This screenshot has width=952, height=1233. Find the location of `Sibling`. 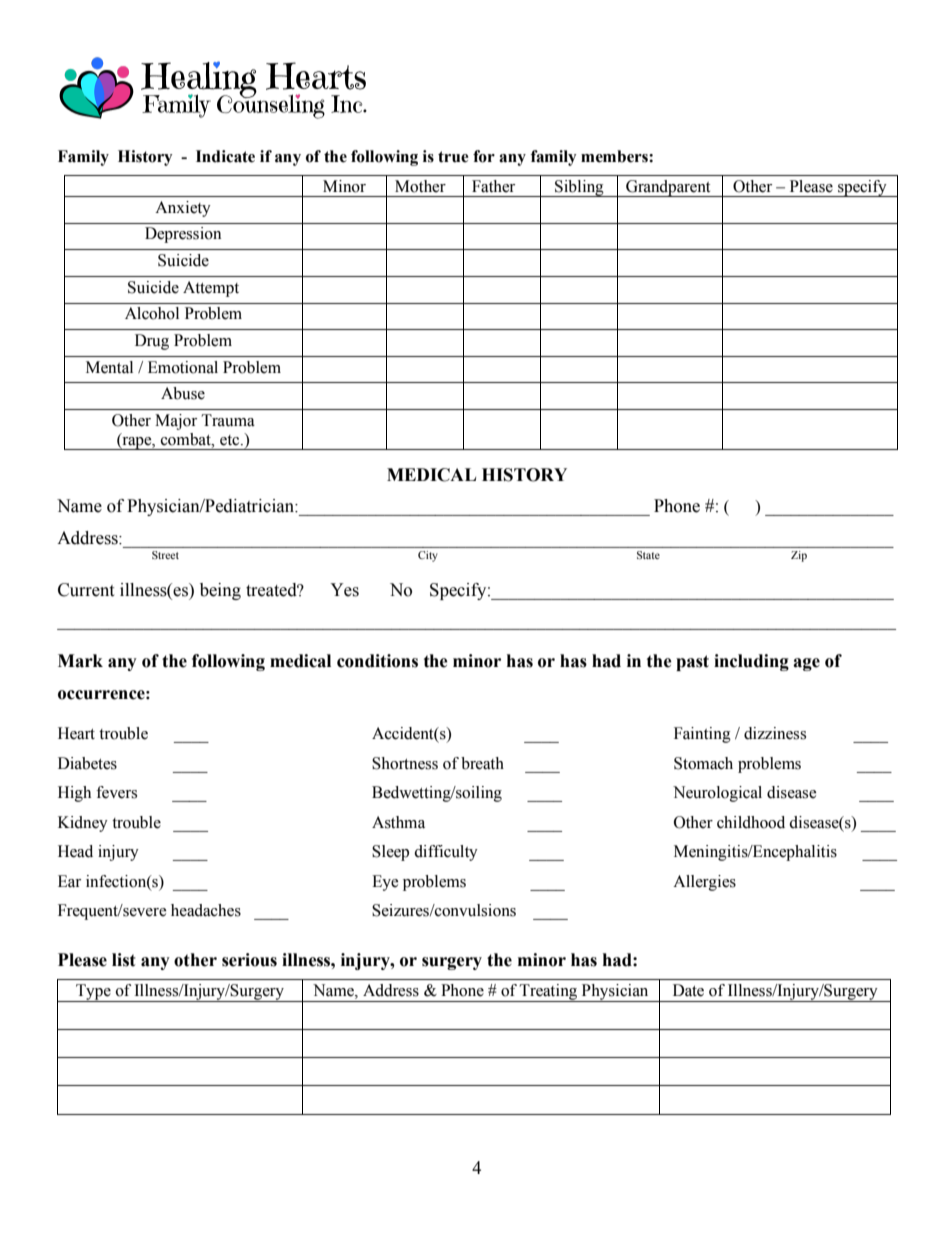

Sibling is located at coordinates (579, 188).
